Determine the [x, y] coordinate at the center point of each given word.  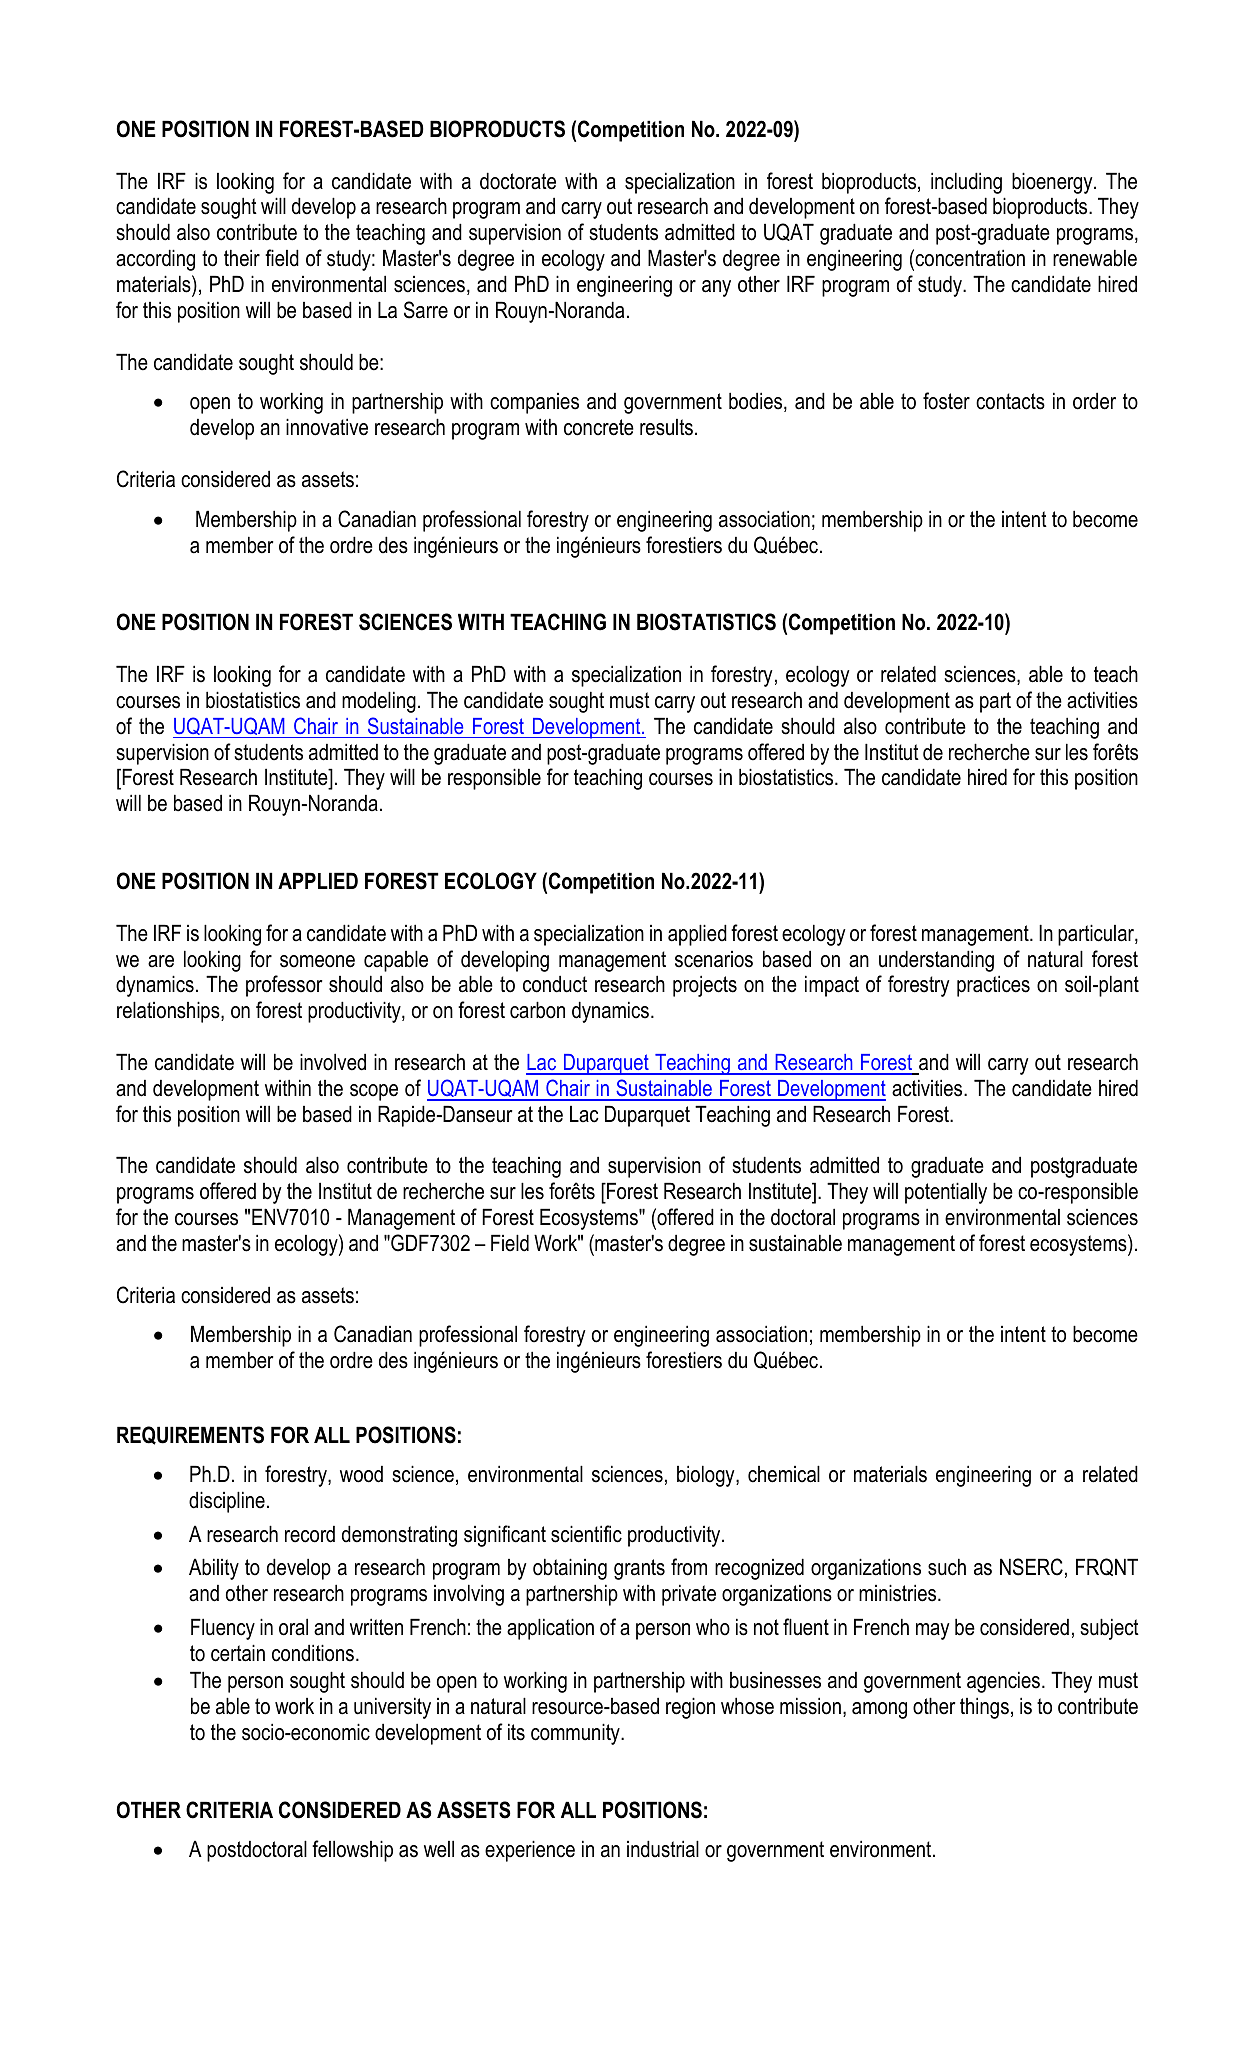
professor [284, 986]
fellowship [352, 1851]
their [242, 258]
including [966, 183]
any [716, 288]
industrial [663, 1849]
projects [705, 986]
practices [993, 986]
